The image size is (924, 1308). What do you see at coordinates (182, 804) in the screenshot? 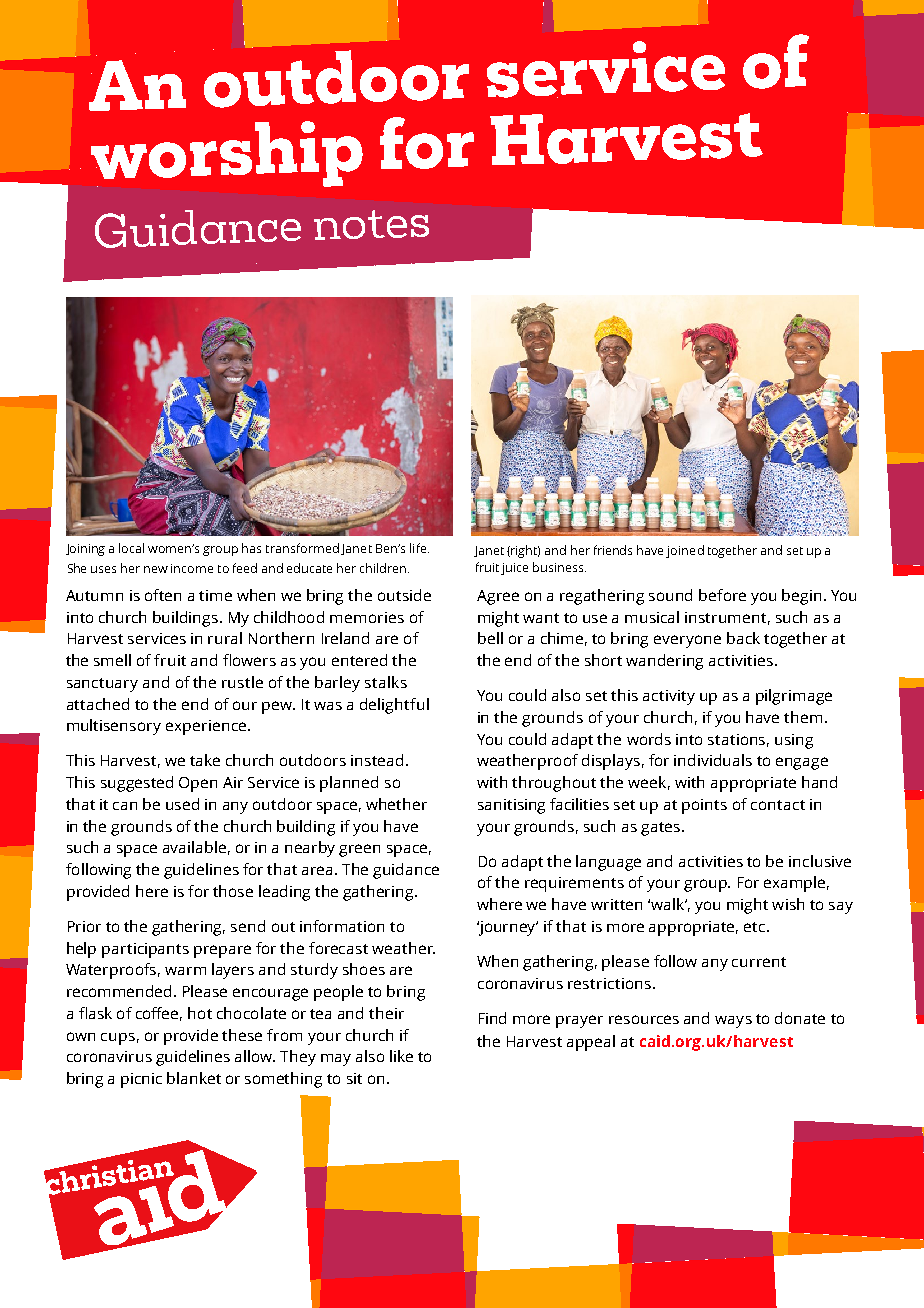
I see `used` at bounding box center [182, 804].
